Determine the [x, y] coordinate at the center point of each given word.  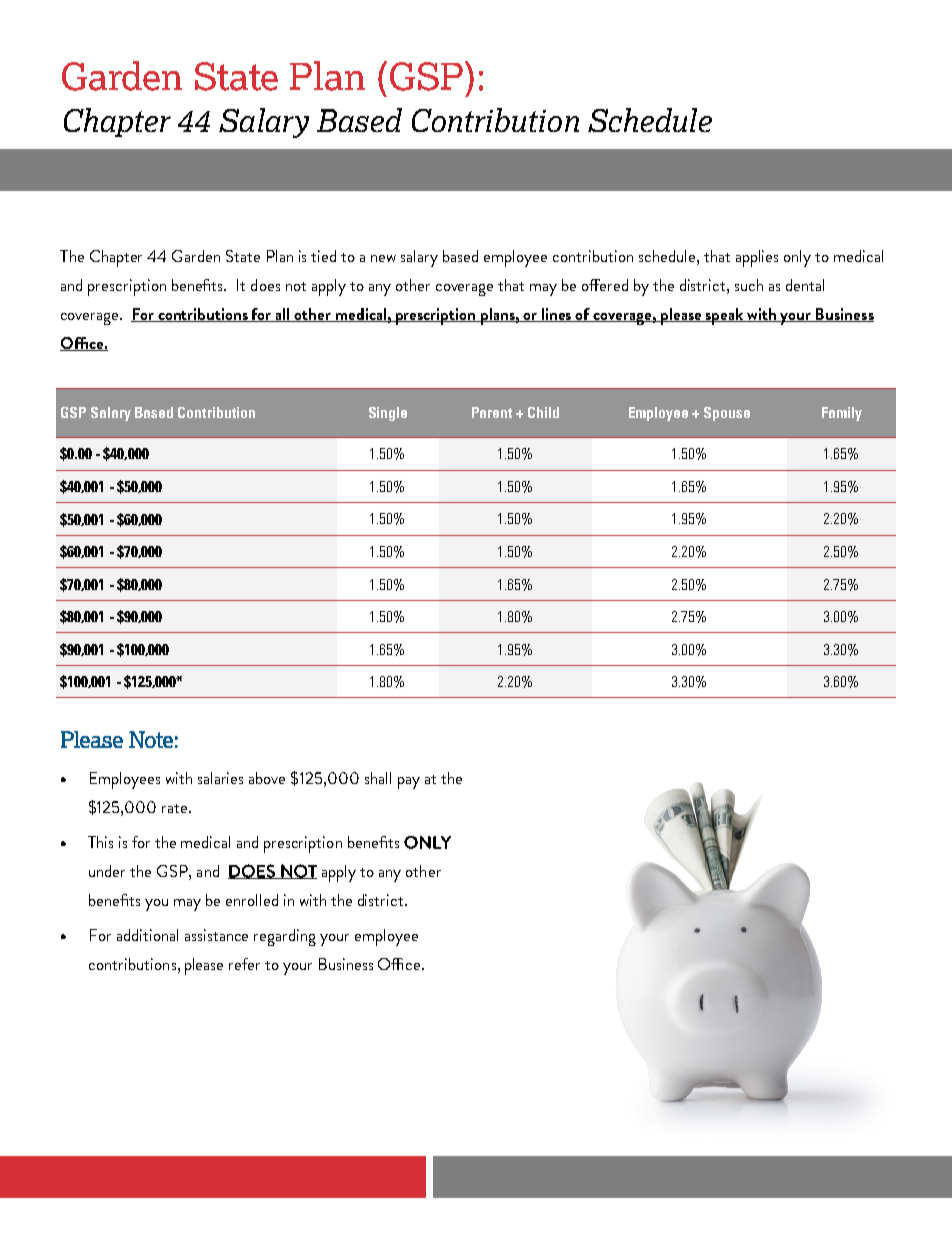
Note [151, 739]
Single [388, 414]
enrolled [252, 900]
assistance [216, 935]
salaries [220, 778]
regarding [285, 937]
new [383, 258]
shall [378, 778]
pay [409, 783]
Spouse [727, 414]
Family [842, 414]
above [267, 778]
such [749, 285]
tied [323, 256]
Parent [492, 412]
